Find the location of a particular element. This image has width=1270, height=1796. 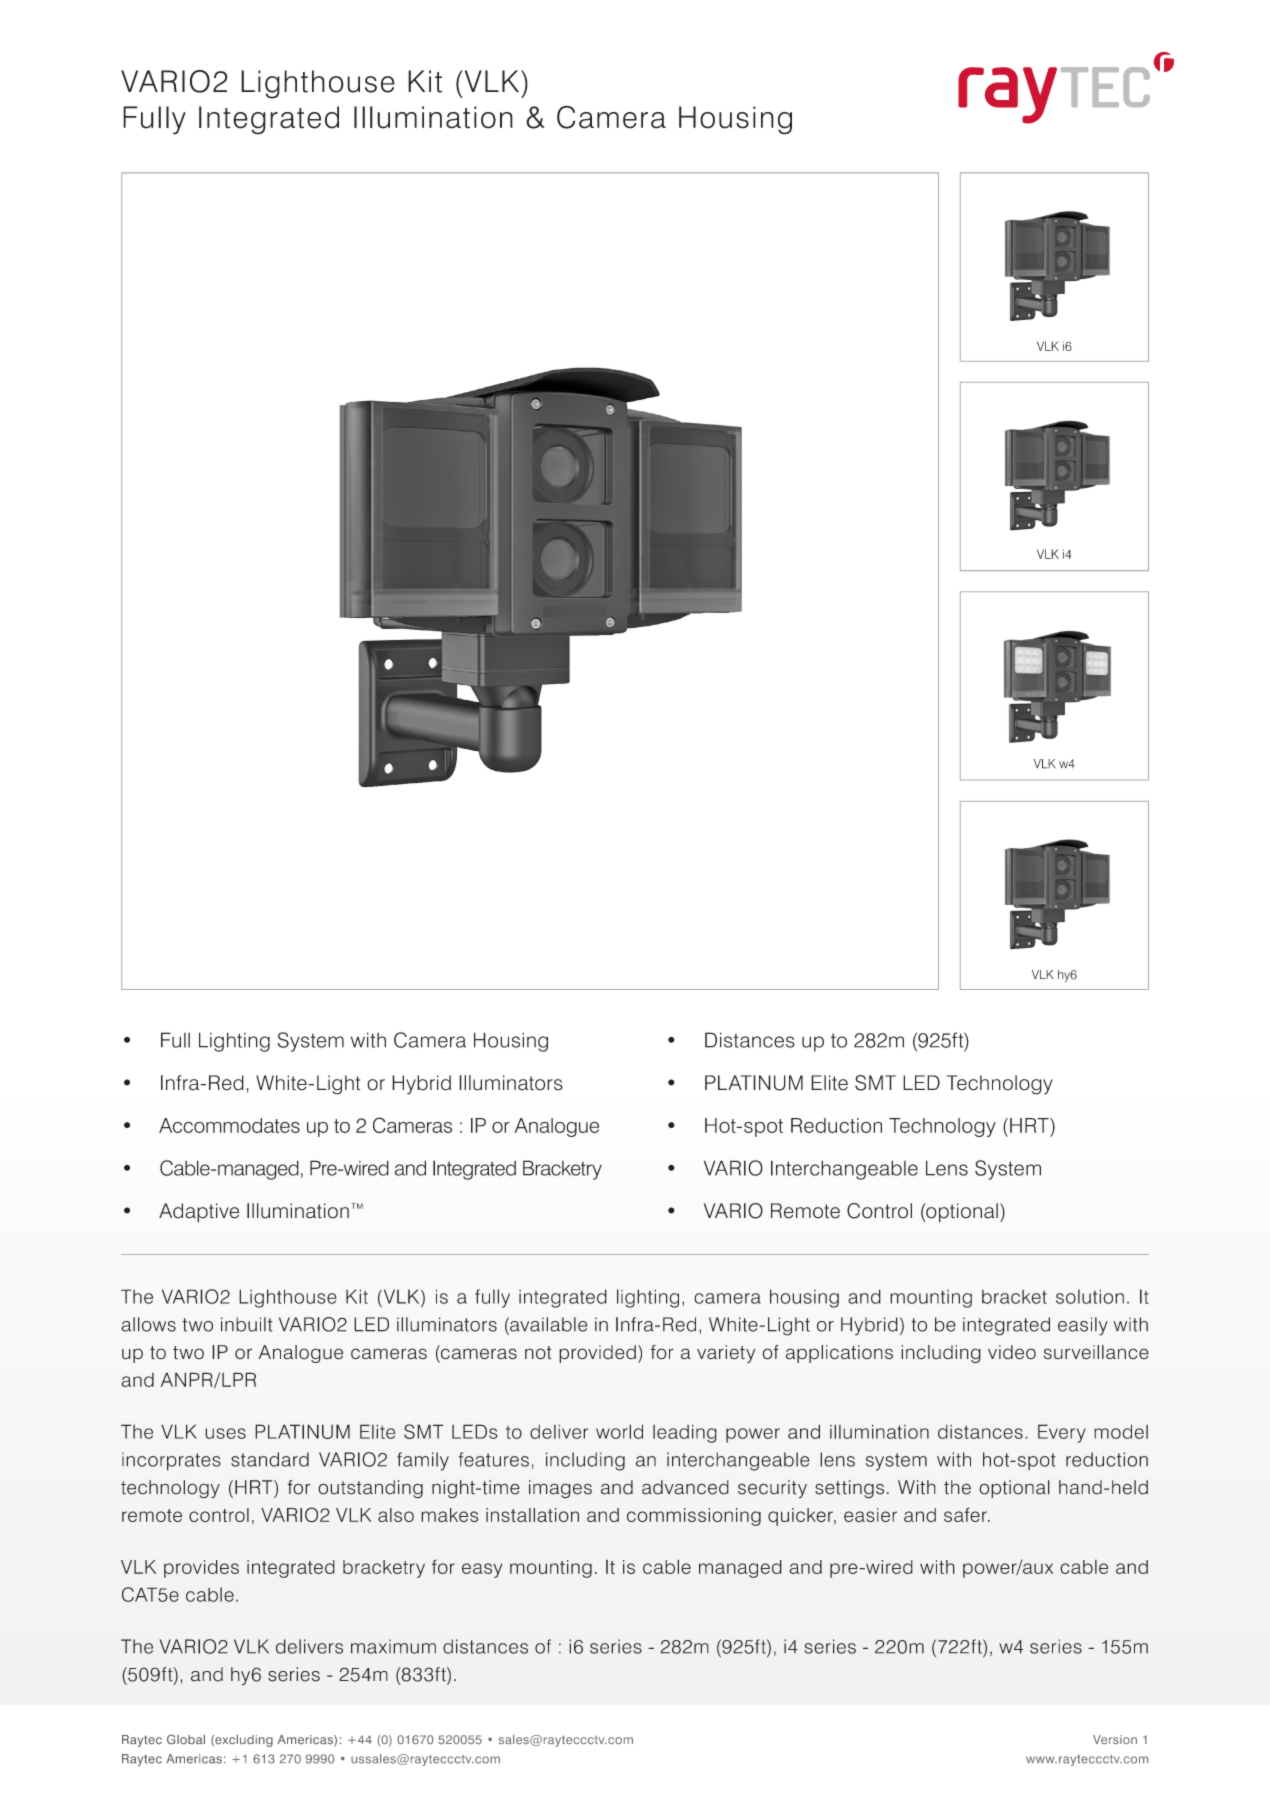

Adaptive is located at coordinates (199, 1213).
